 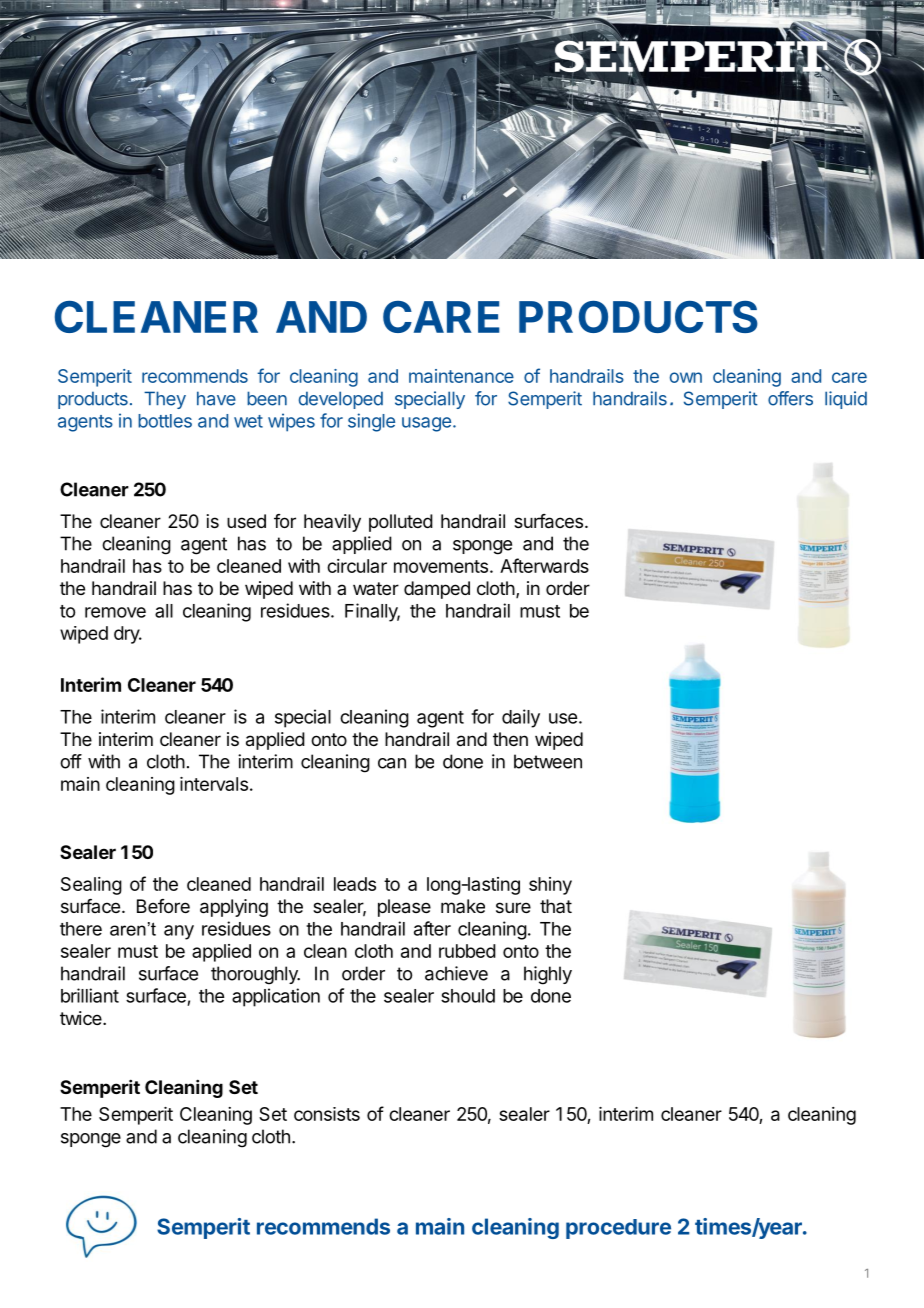 I want to click on procedure, so click(x=618, y=1229).
